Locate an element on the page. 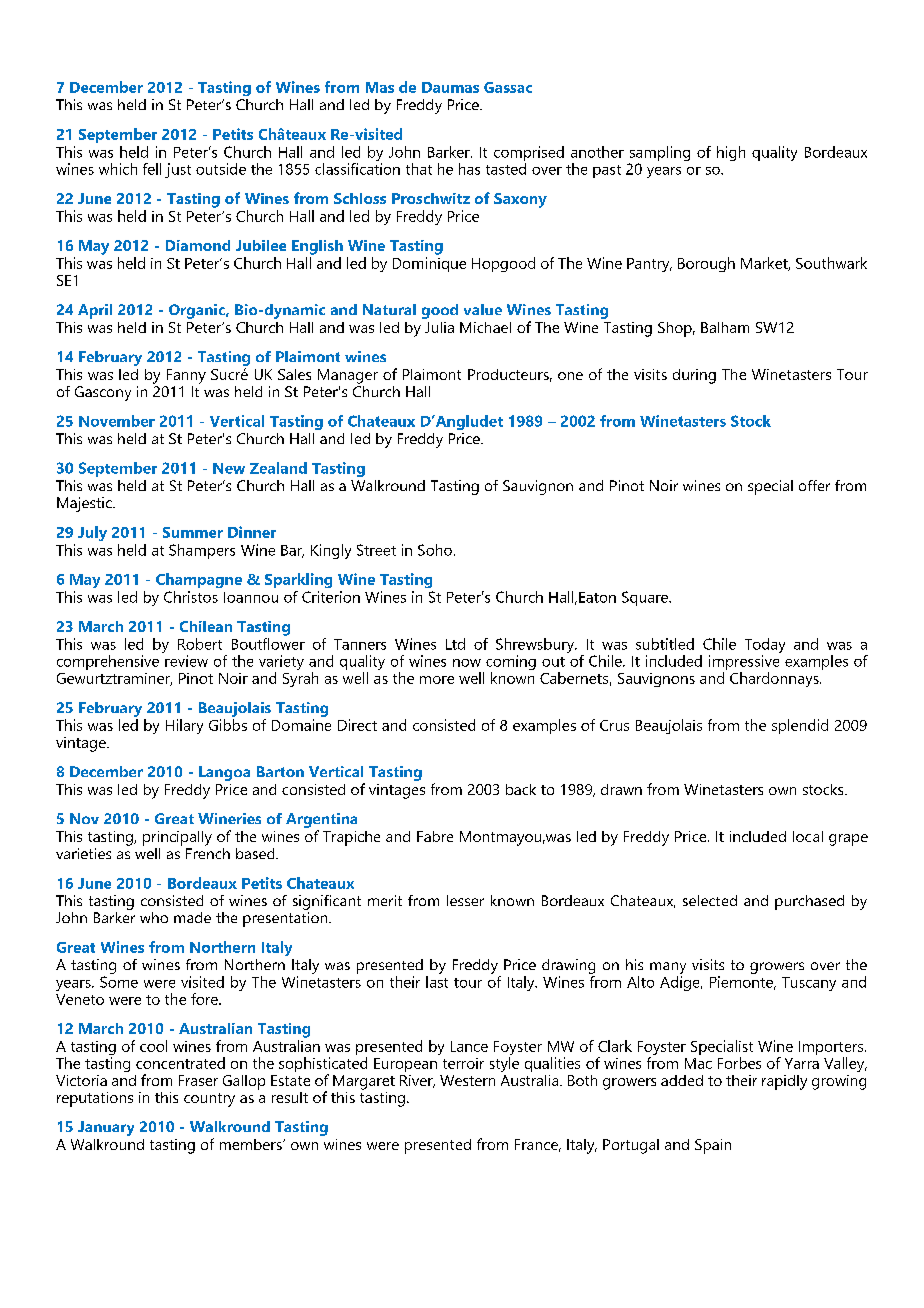 The height and width of the page is (1308, 924). Today is located at coordinates (765, 647).
